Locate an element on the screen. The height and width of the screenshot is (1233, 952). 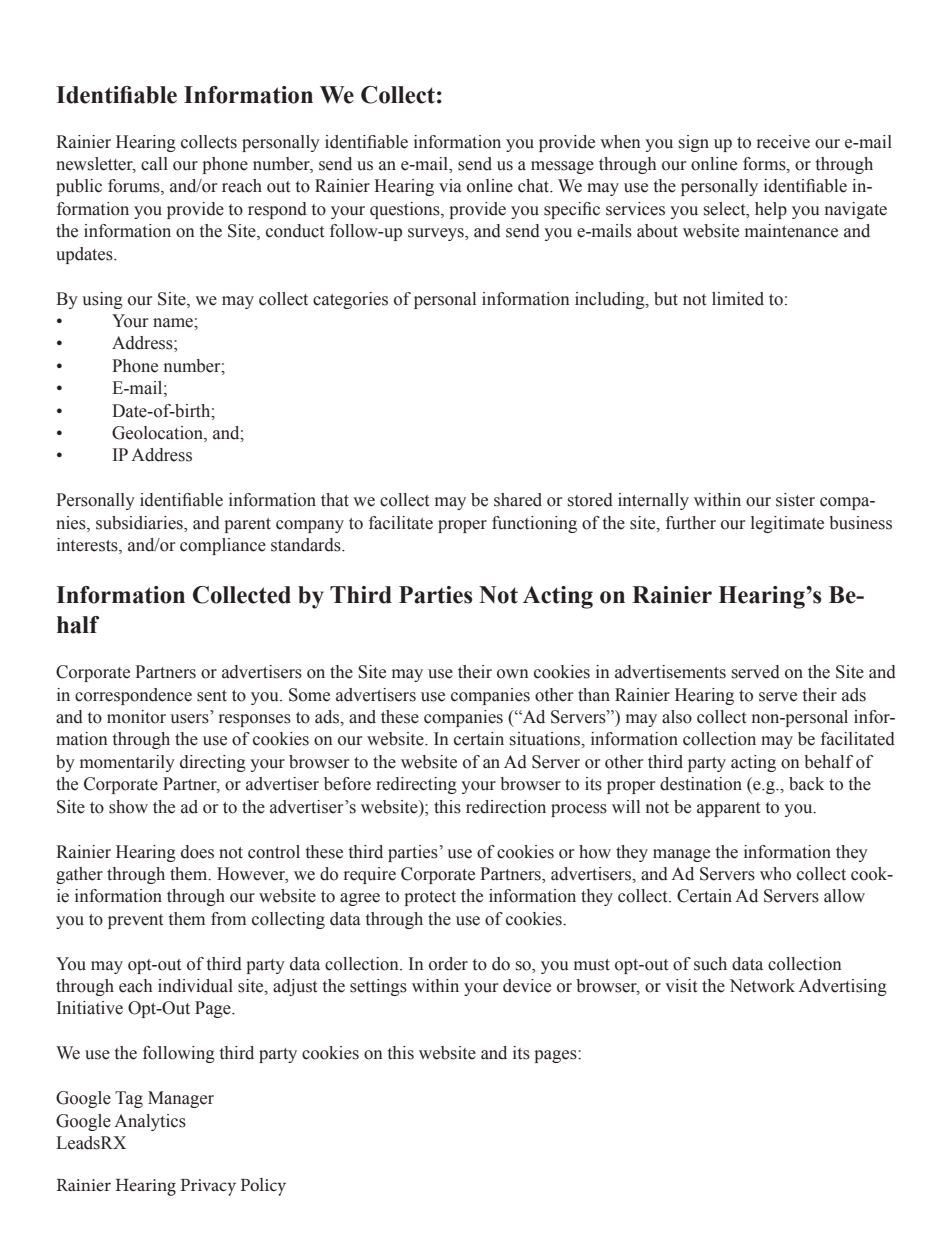
receive is located at coordinates (783, 142).
